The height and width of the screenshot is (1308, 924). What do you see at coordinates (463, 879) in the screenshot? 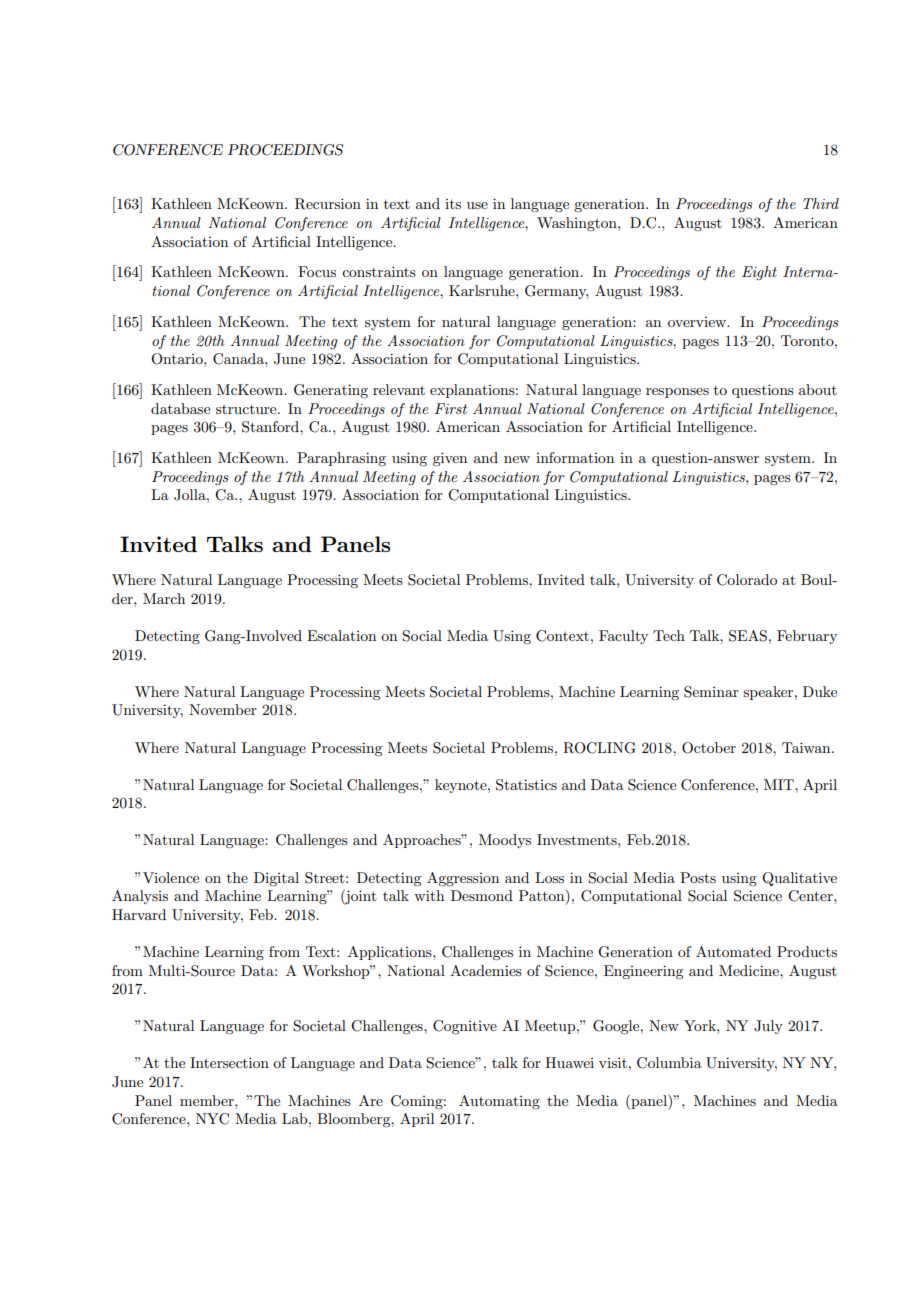
I see `Aggression` at bounding box center [463, 879].
